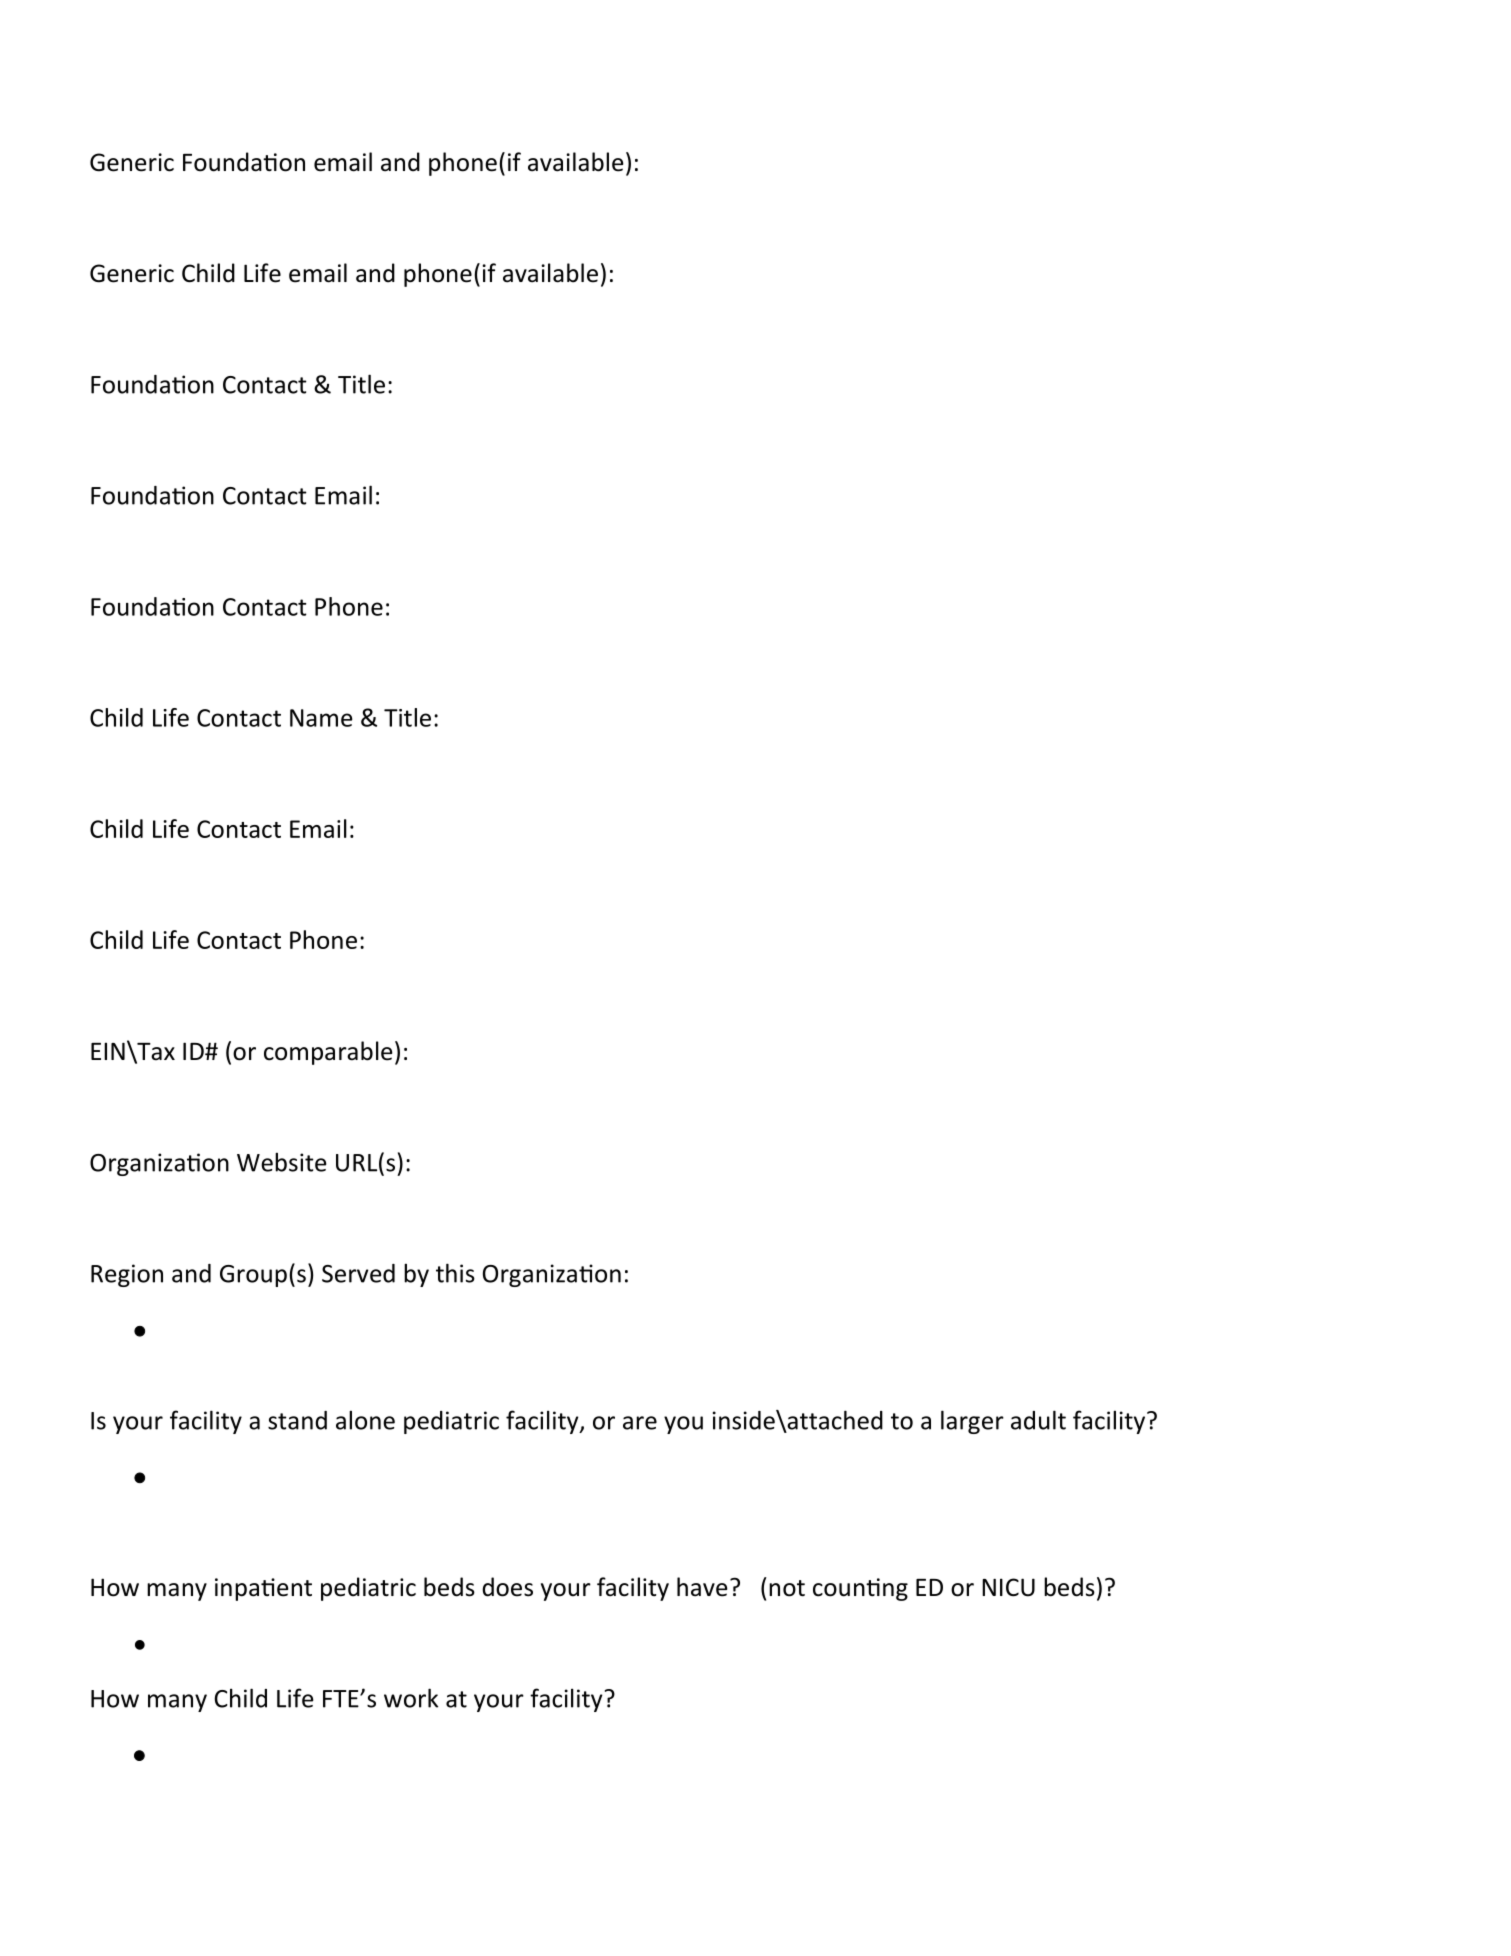  Describe the element at coordinates (972, 1422) in the screenshot. I see `larger` at that location.
